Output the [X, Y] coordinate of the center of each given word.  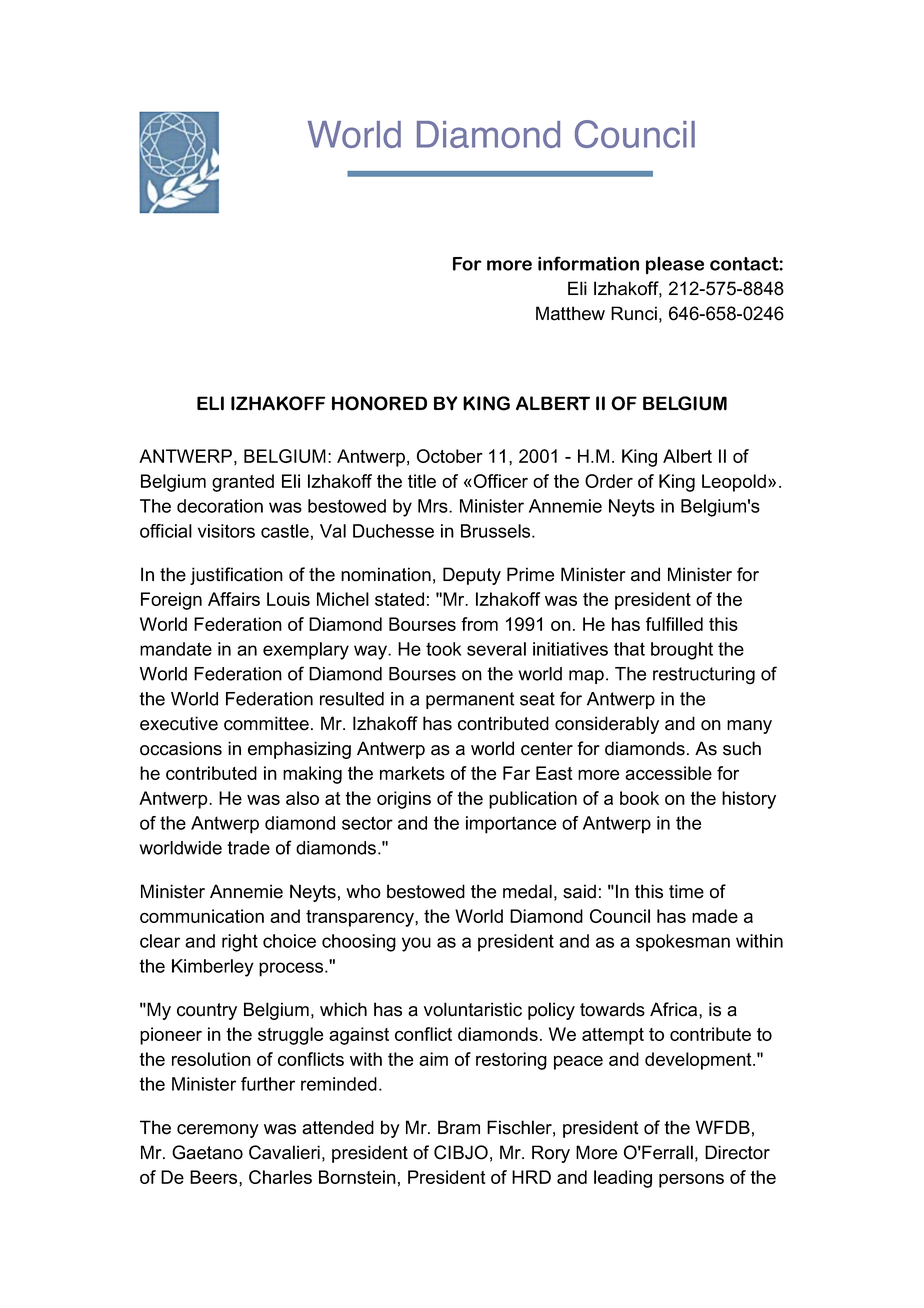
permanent [470, 700]
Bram [459, 1127]
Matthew [570, 313]
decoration [220, 506]
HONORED [379, 403]
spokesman [683, 943]
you [416, 944]
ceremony [218, 1131]
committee [266, 723]
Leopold [734, 483]
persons [691, 1181]
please [675, 265]
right [240, 943]
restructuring [704, 676]
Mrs [434, 506]
